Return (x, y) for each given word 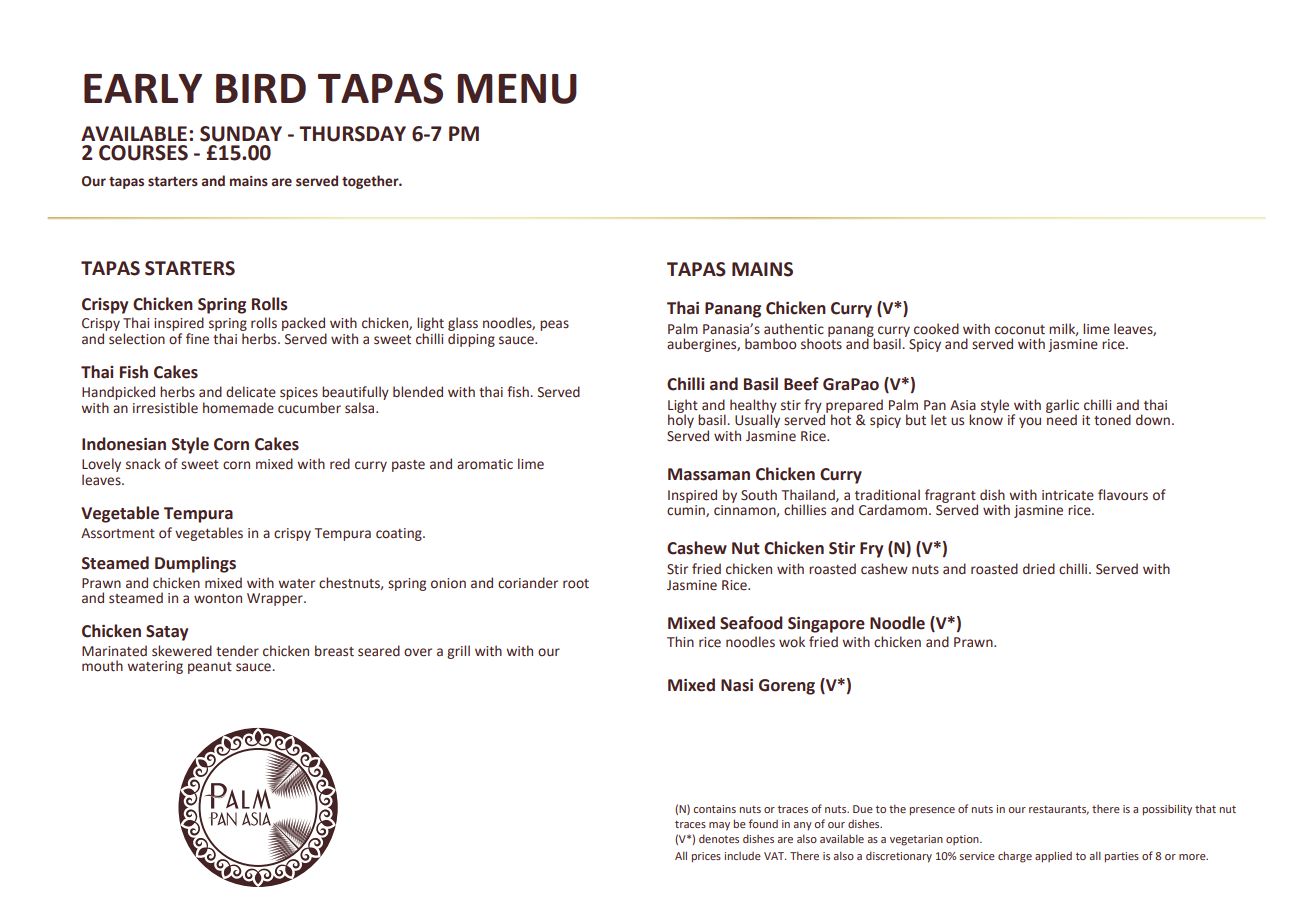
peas (554, 325)
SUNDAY (241, 134)
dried (1039, 569)
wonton (218, 599)
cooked (936, 329)
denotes (719, 838)
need (1061, 419)
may (719, 826)
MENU (517, 89)
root (576, 584)
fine (197, 339)
